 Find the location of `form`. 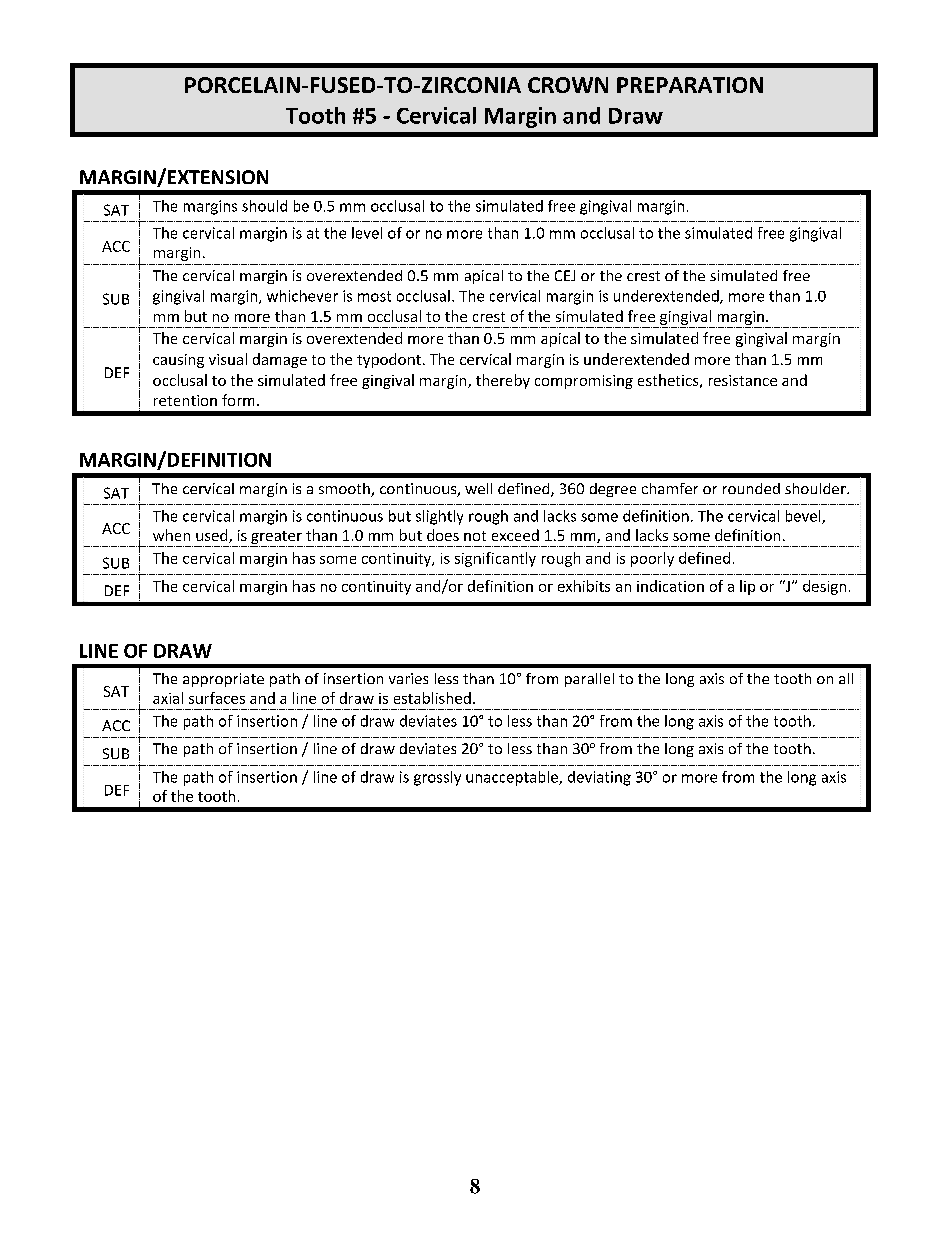

form is located at coordinates (238, 400).
